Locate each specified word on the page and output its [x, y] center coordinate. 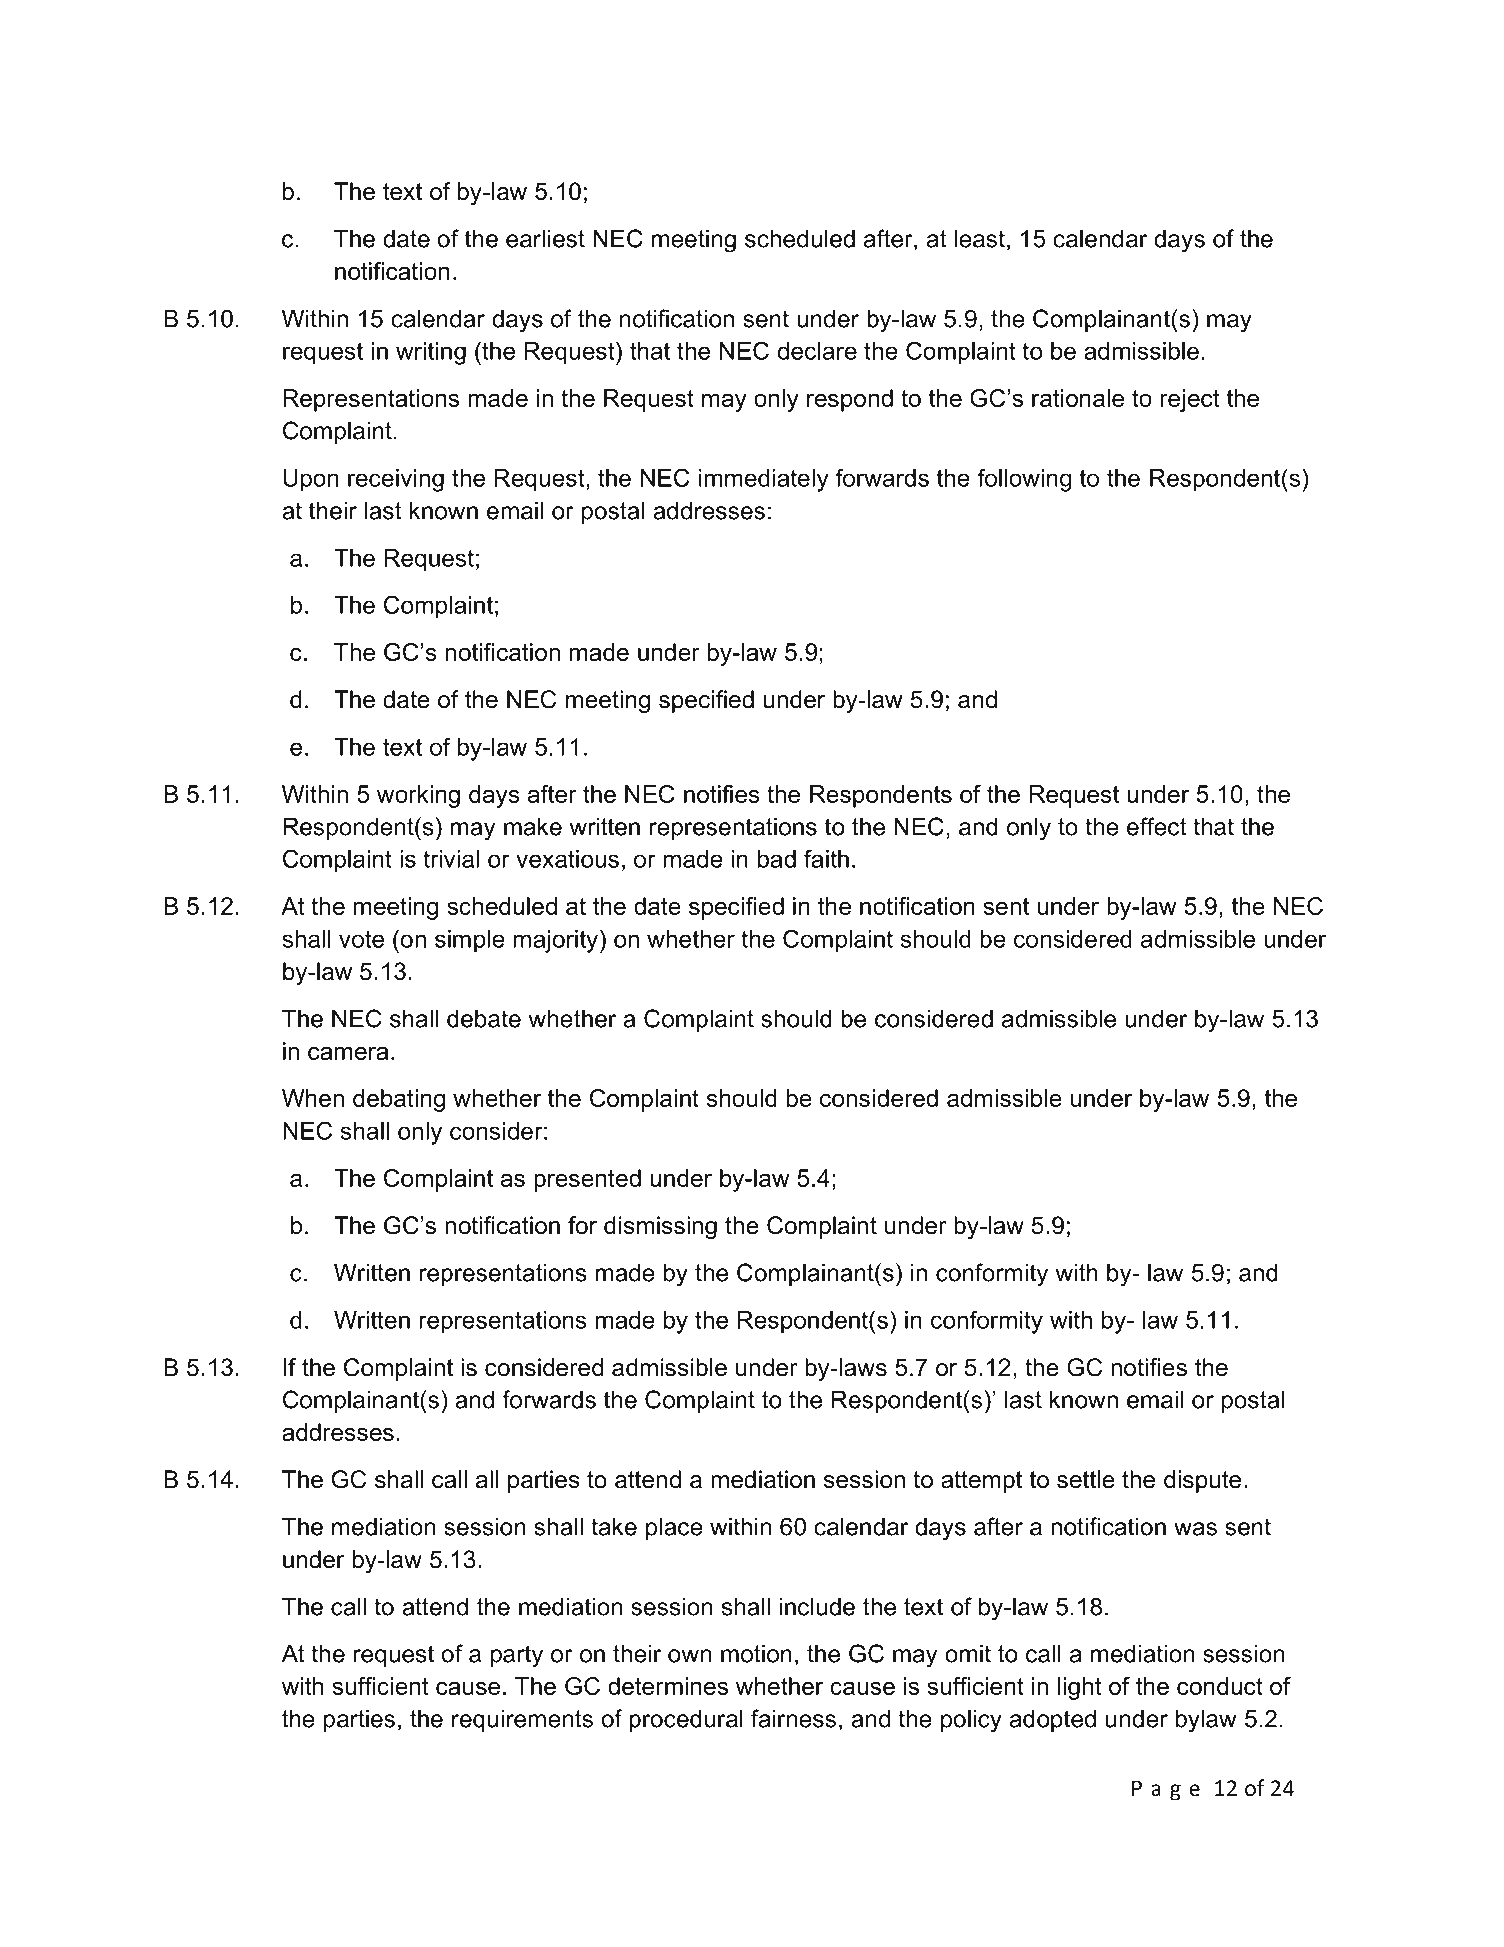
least [980, 238]
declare [817, 351]
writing [431, 353]
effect [1157, 826]
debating [399, 1100]
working [418, 796]
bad [777, 859]
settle [1086, 1479]
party [517, 1656]
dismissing [660, 1227]
